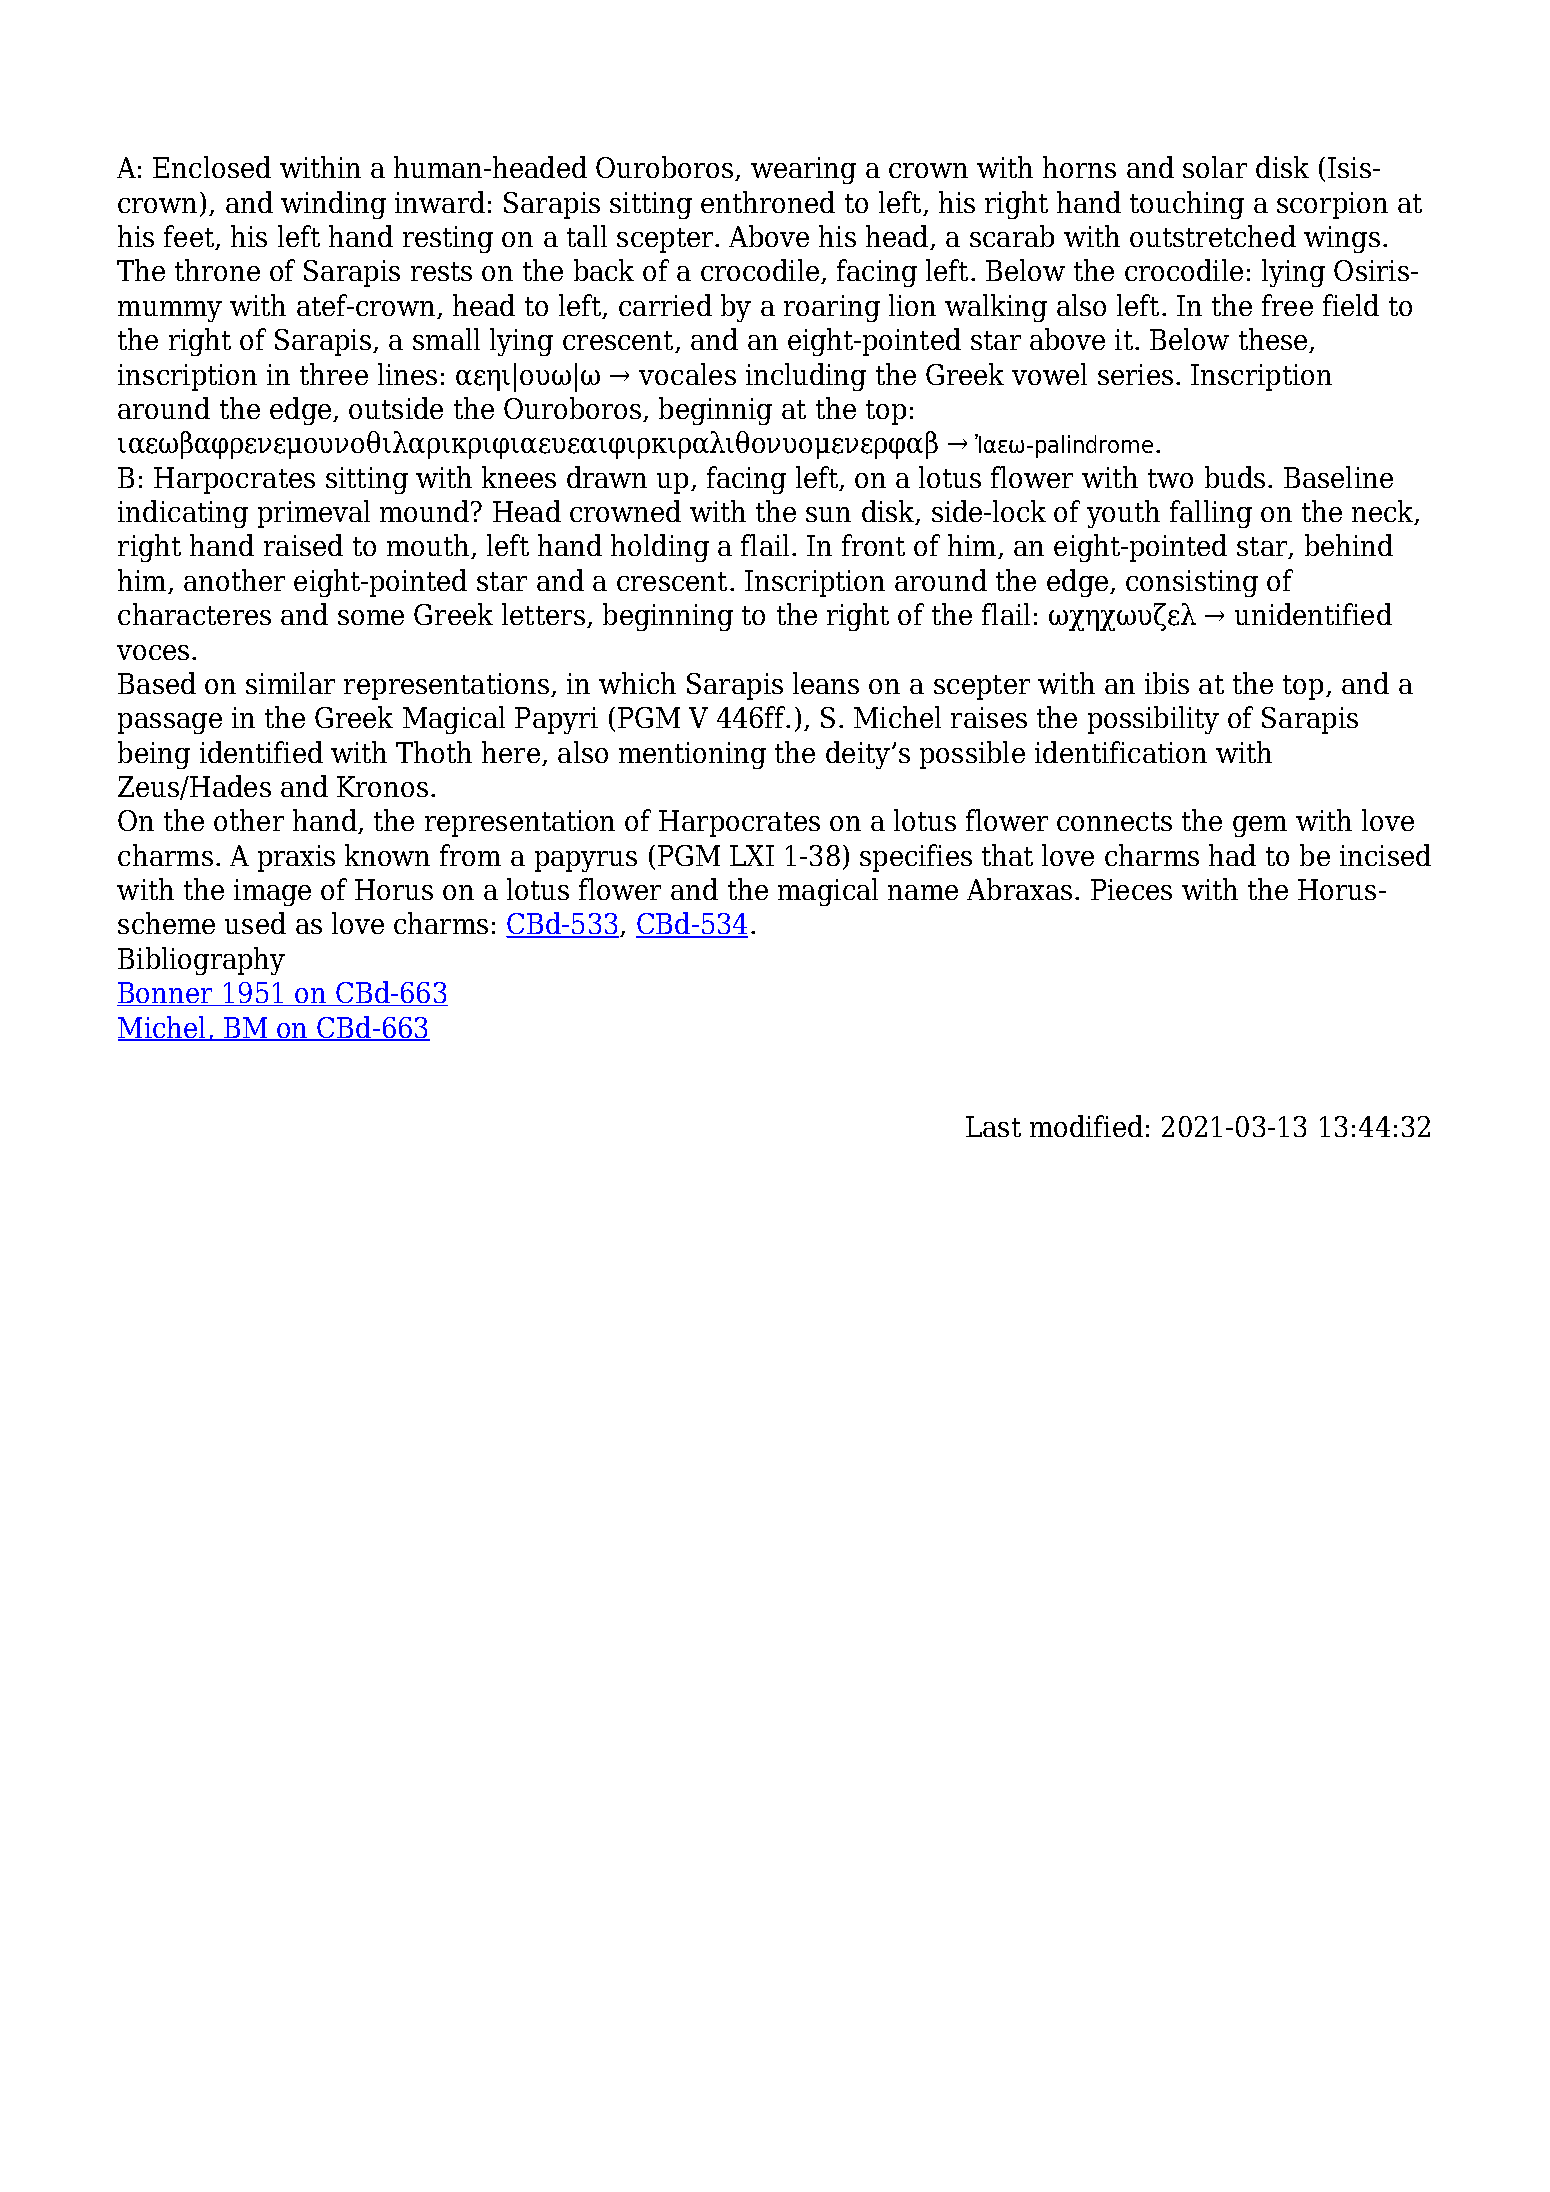 This screenshot has height=2192, width=1550. I want to click on mentioning, so click(692, 755).
